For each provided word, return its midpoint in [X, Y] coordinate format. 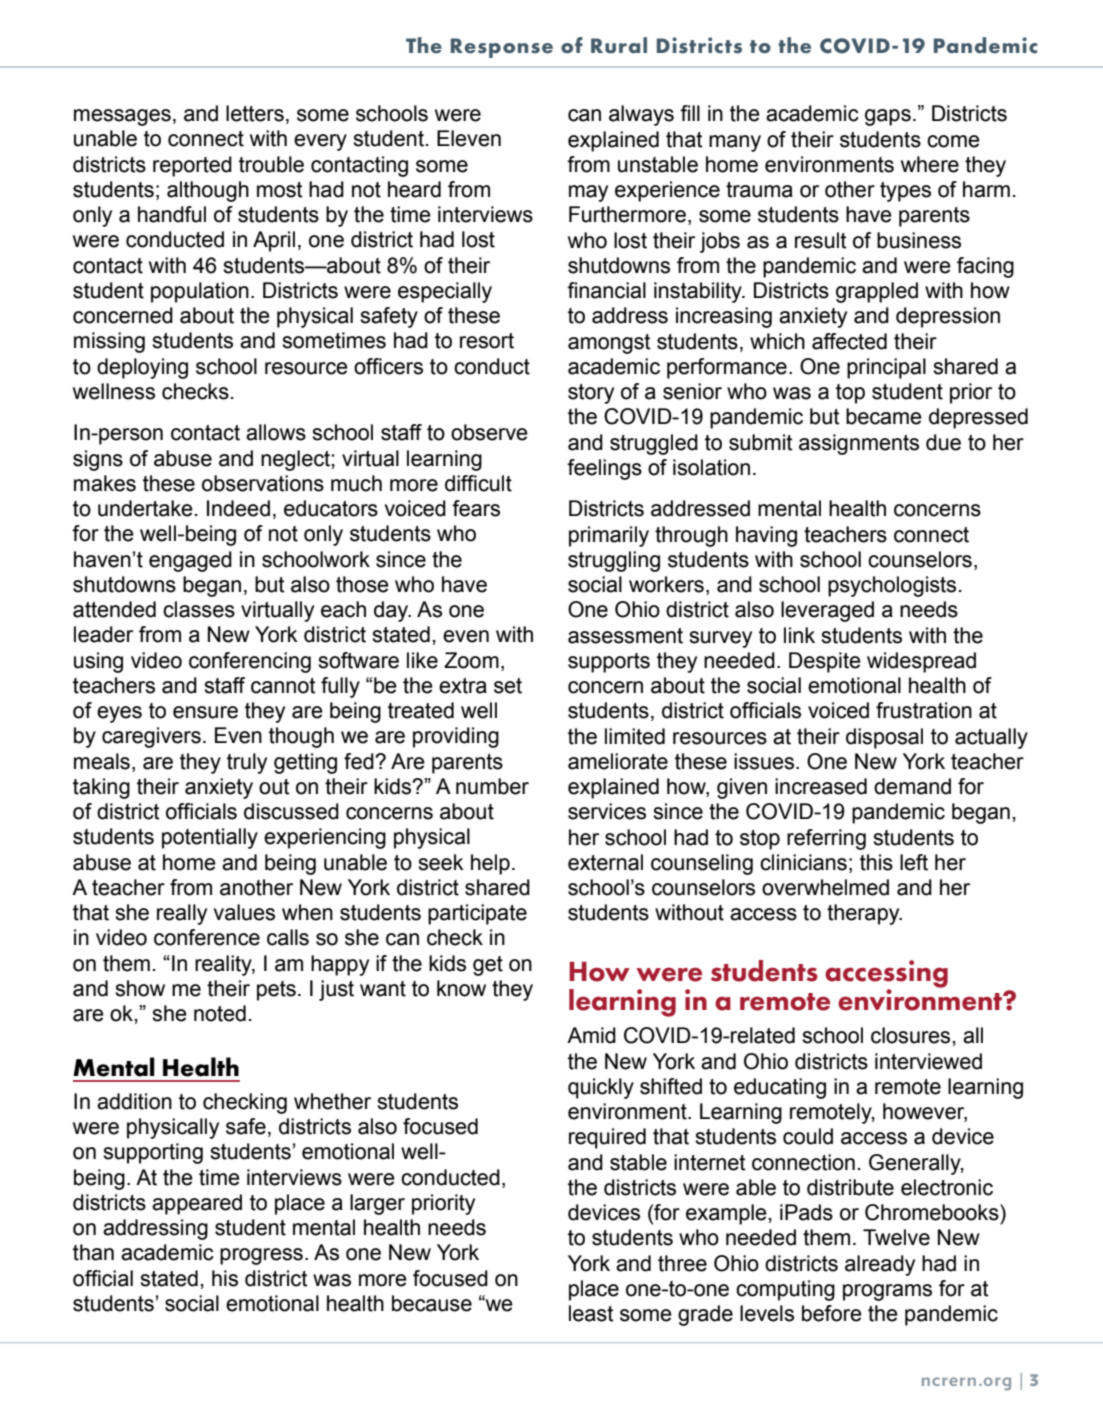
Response [502, 48]
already [880, 1265]
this [876, 862]
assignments [859, 444]
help [490, 864]
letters [255, 113]
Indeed [238, 508]
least [591, 1313]
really [182, 914]
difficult [478, 483]
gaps [888, 117]
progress [261, 1256]
